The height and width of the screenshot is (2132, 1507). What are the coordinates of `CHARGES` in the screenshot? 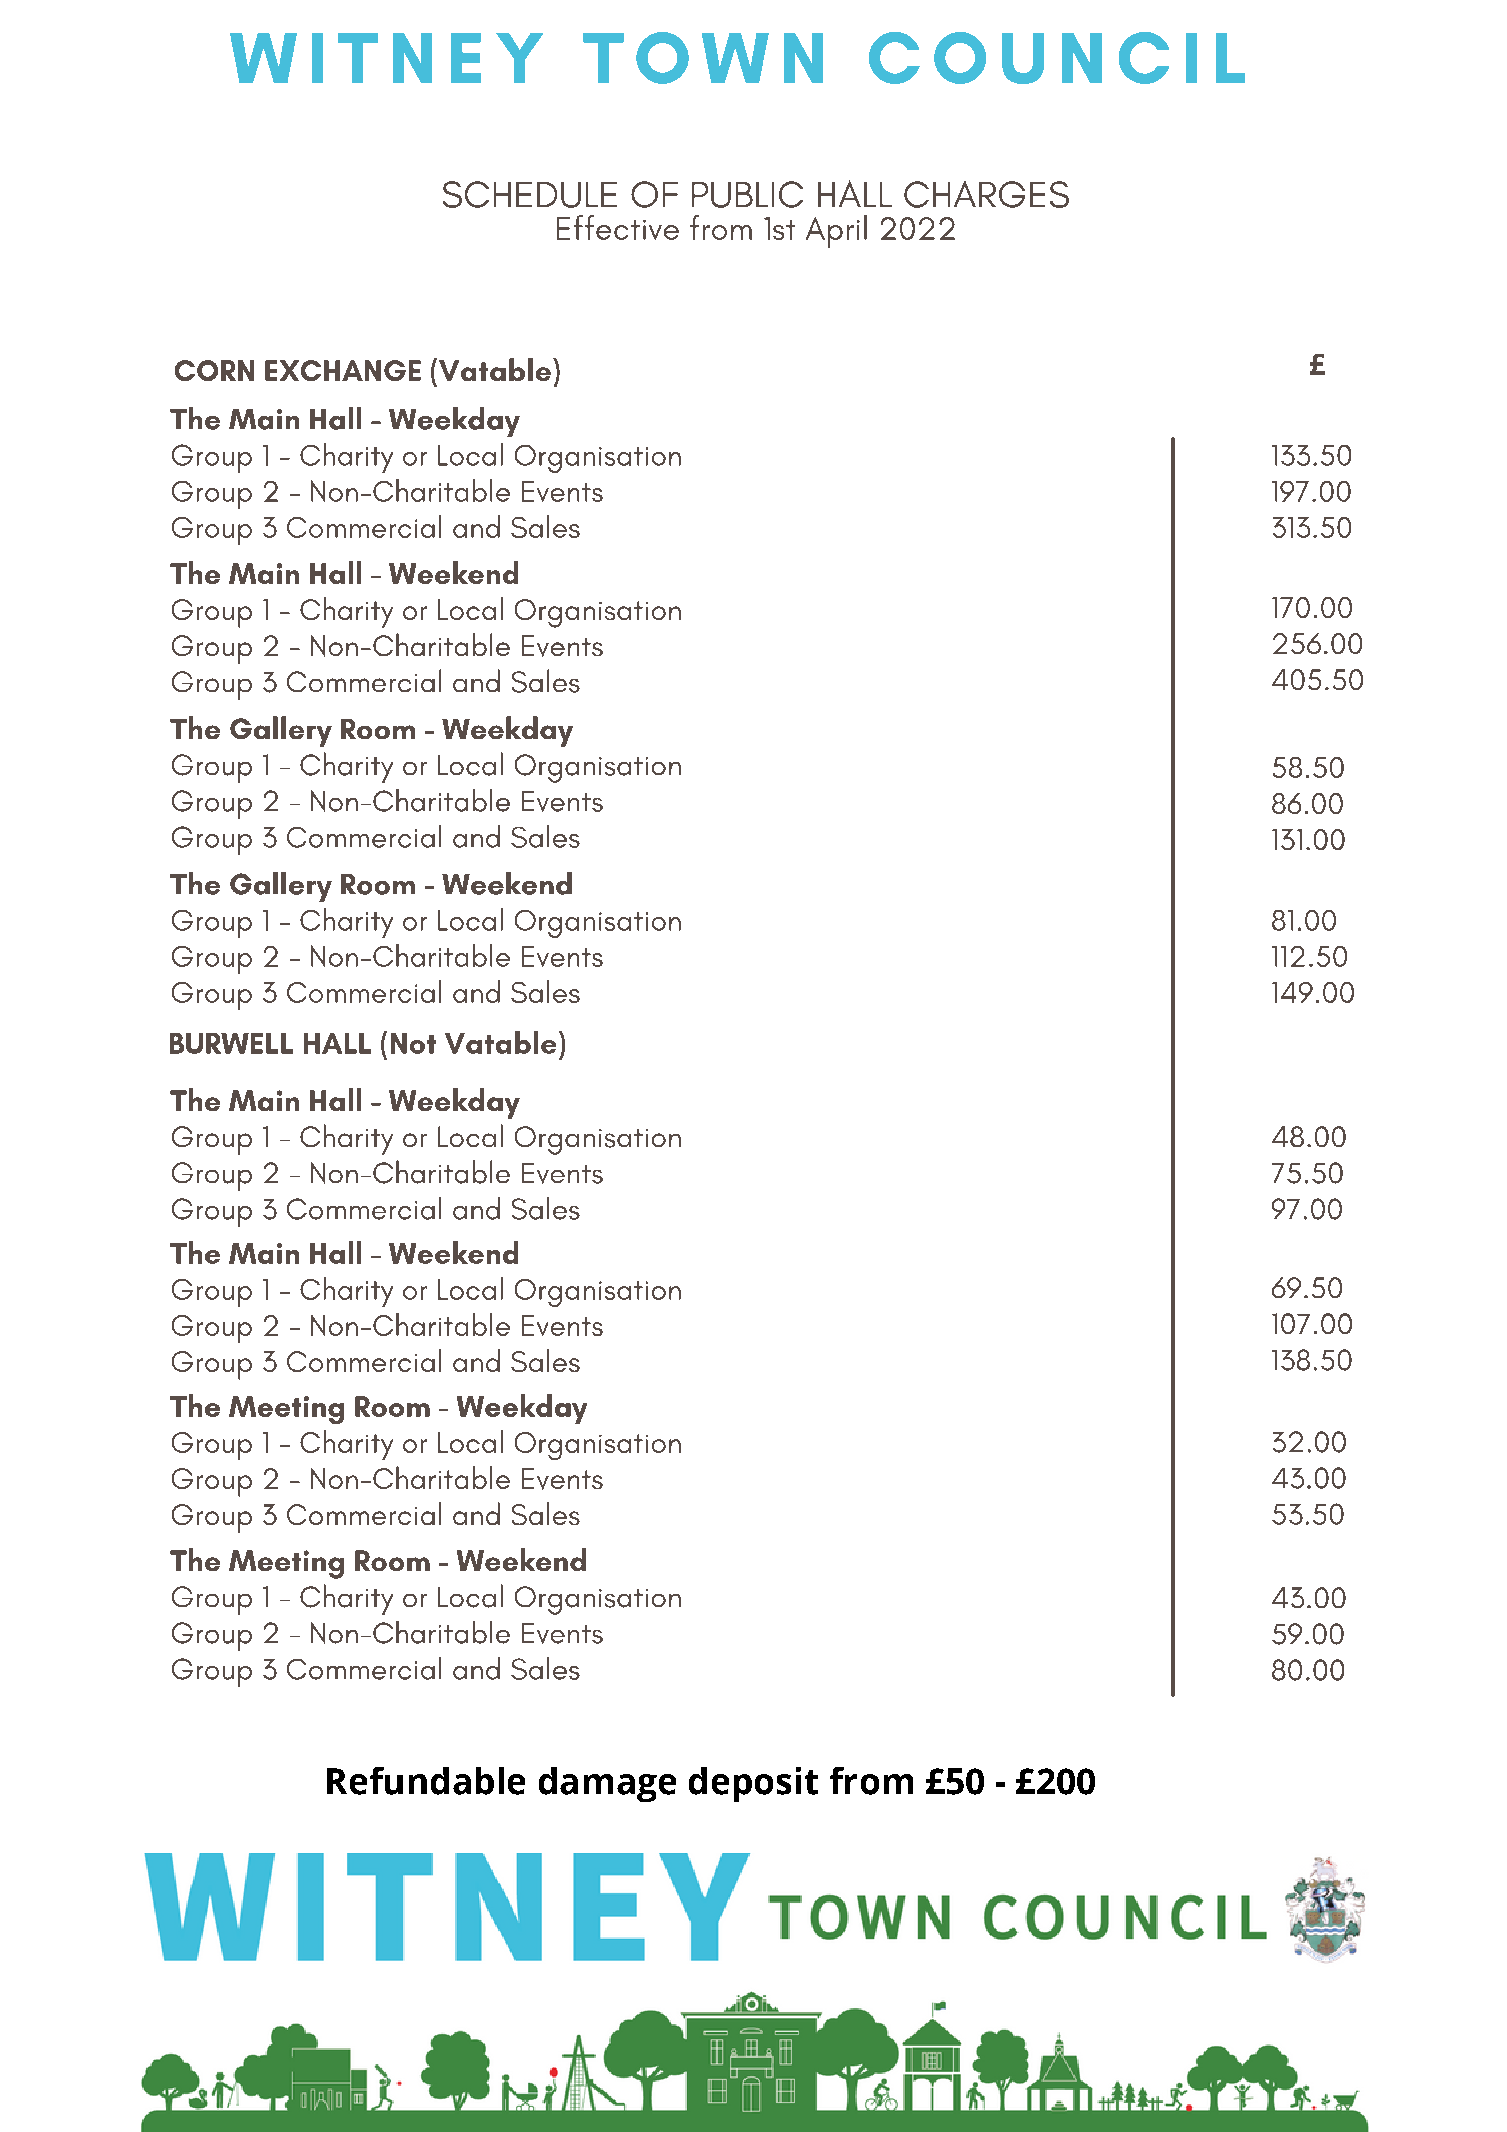 It's located at (986, 194).
